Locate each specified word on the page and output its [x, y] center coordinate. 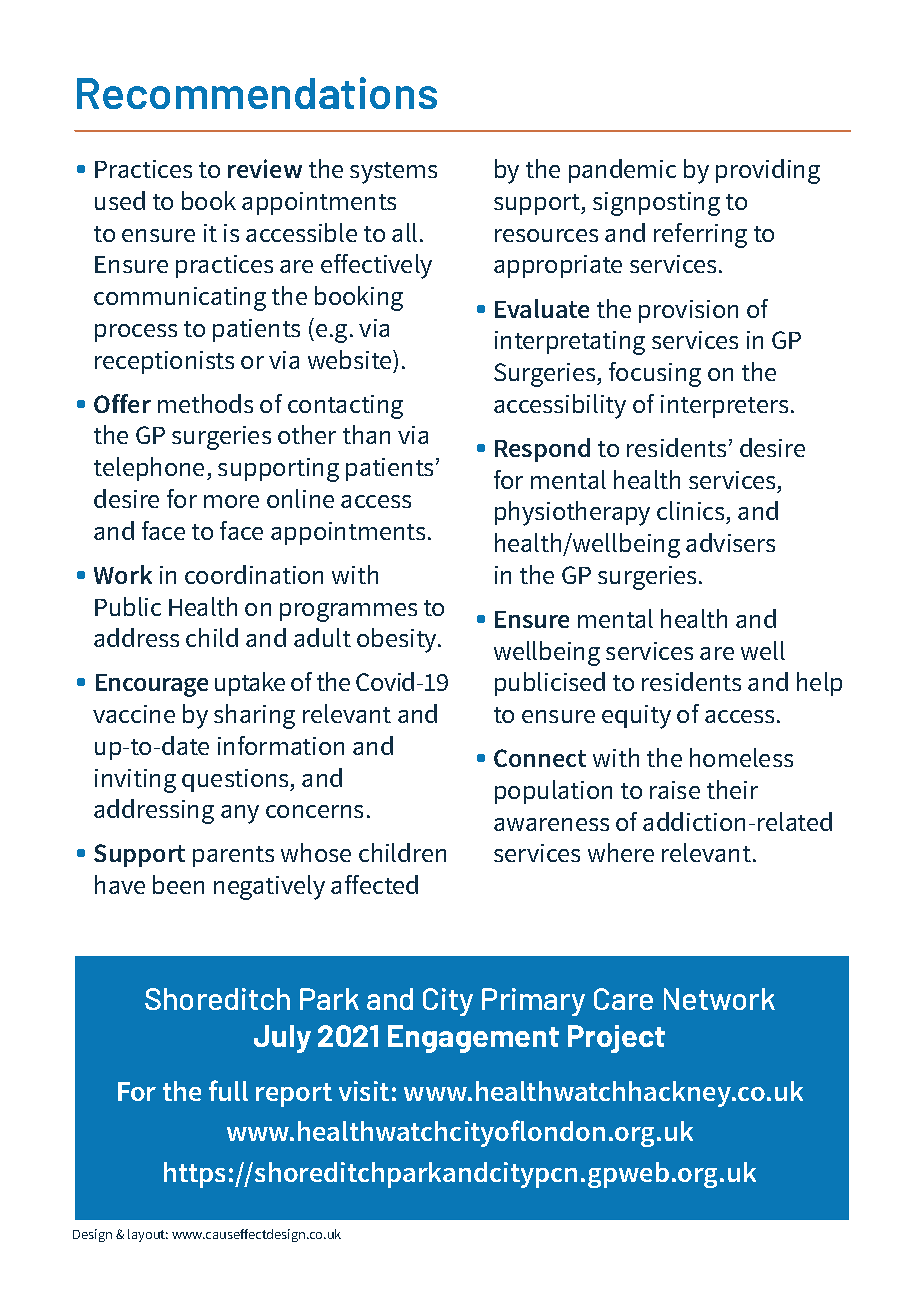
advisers [730, 542]
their [732, 789]
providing [768, 171]
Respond [542, 450]
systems [393, 173]
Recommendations [257, 93]
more [231, 501]
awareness [551, 824]
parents [233, 856]
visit [364, 1091]
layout [148, 1235]
